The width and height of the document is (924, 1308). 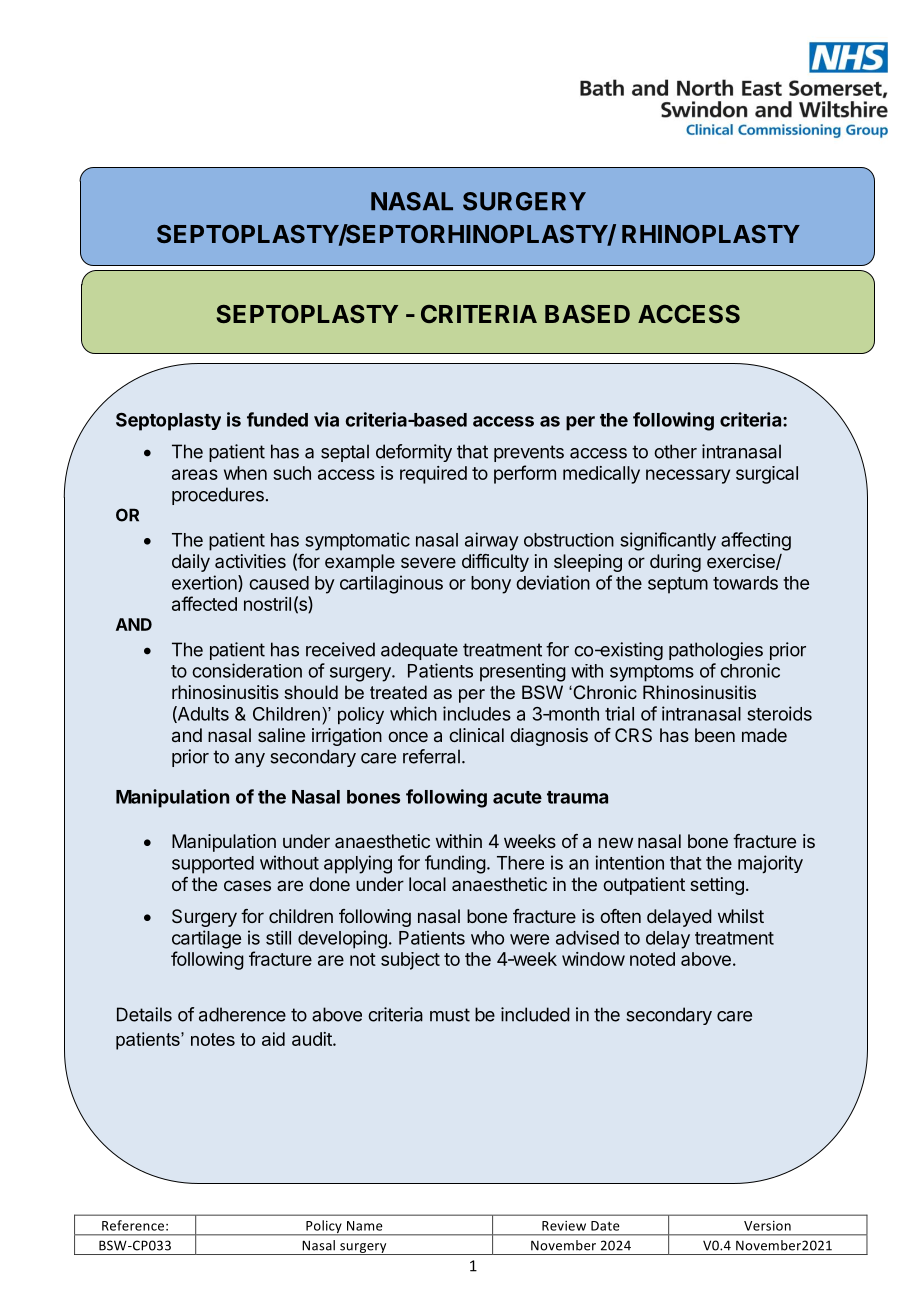 I want to click on other, so click(x=675, y=451).
